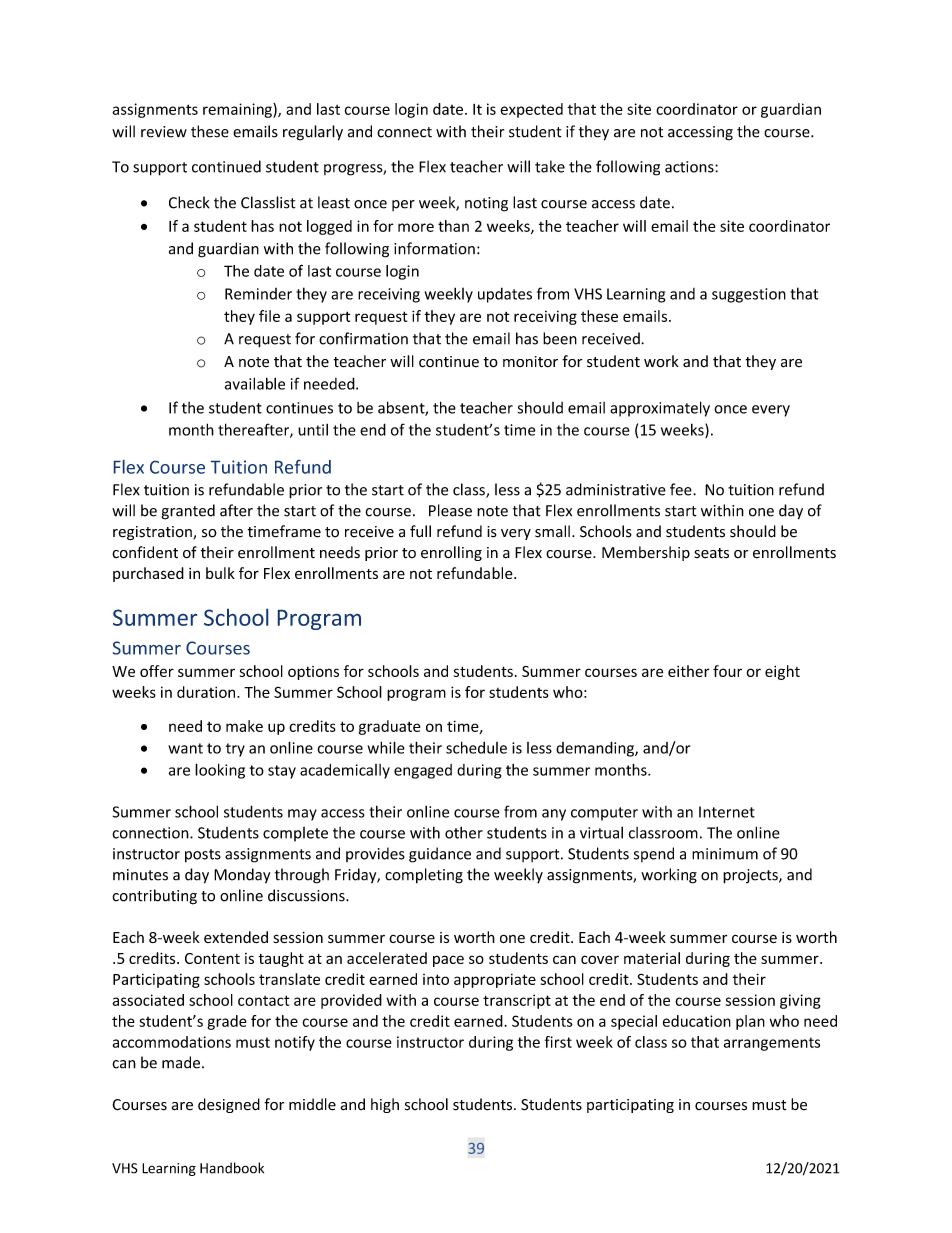  I want to click on approximately, so click(660, 409).
